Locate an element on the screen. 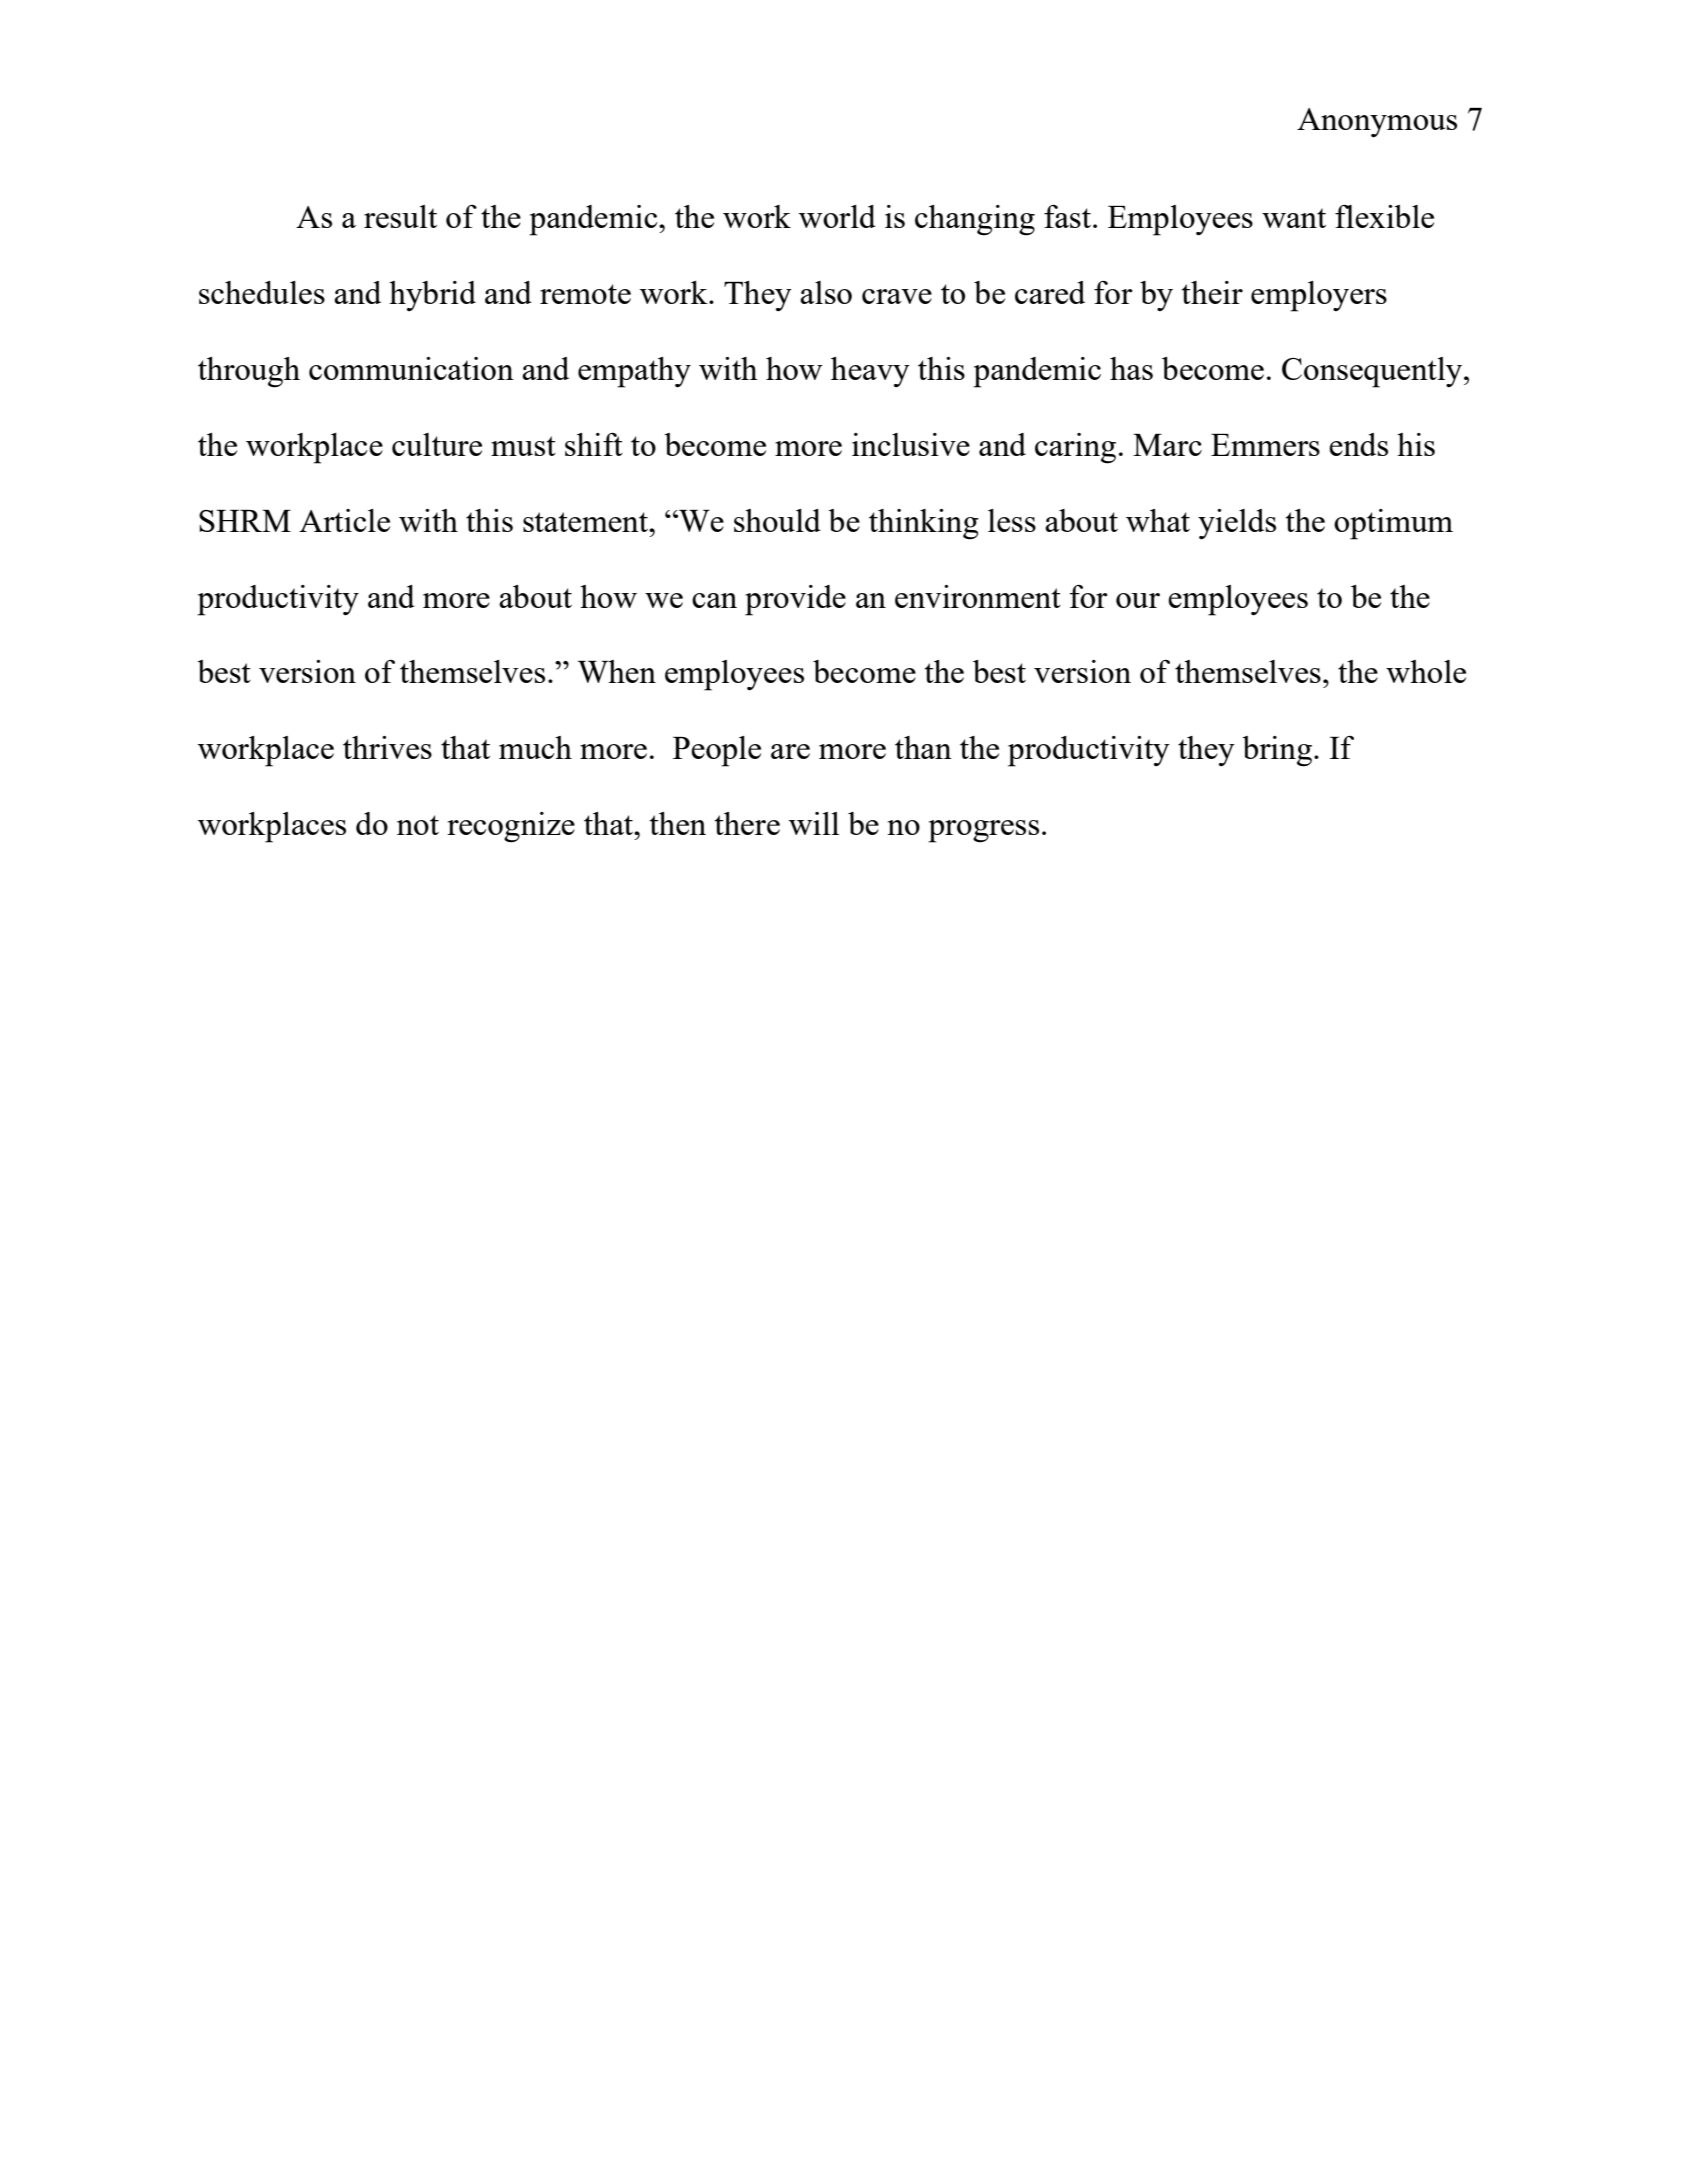  Consequently is located at coordinates (1373, 372).
